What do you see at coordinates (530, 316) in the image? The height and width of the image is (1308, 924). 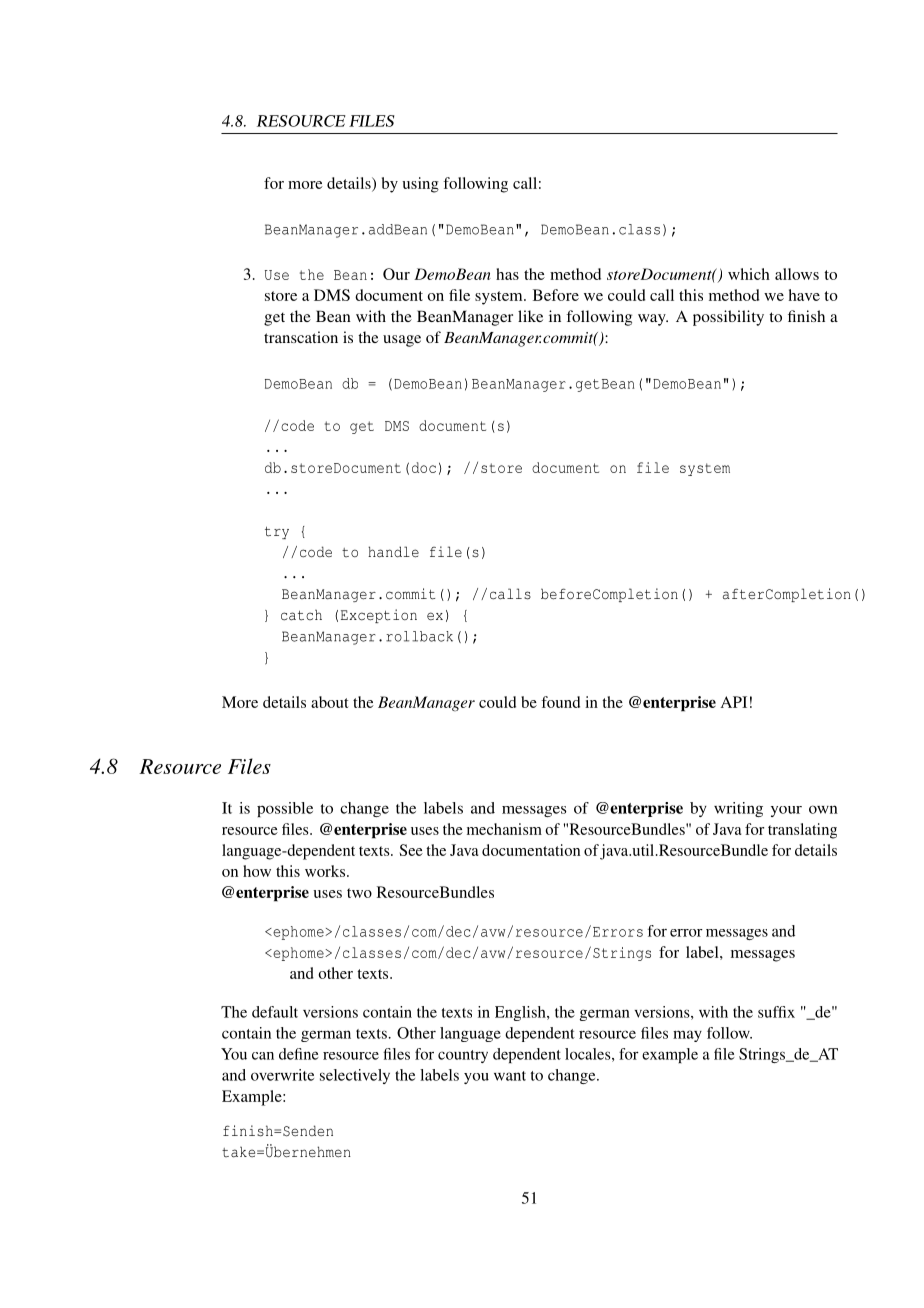 I see `like` at bounding box center [530, 316].
